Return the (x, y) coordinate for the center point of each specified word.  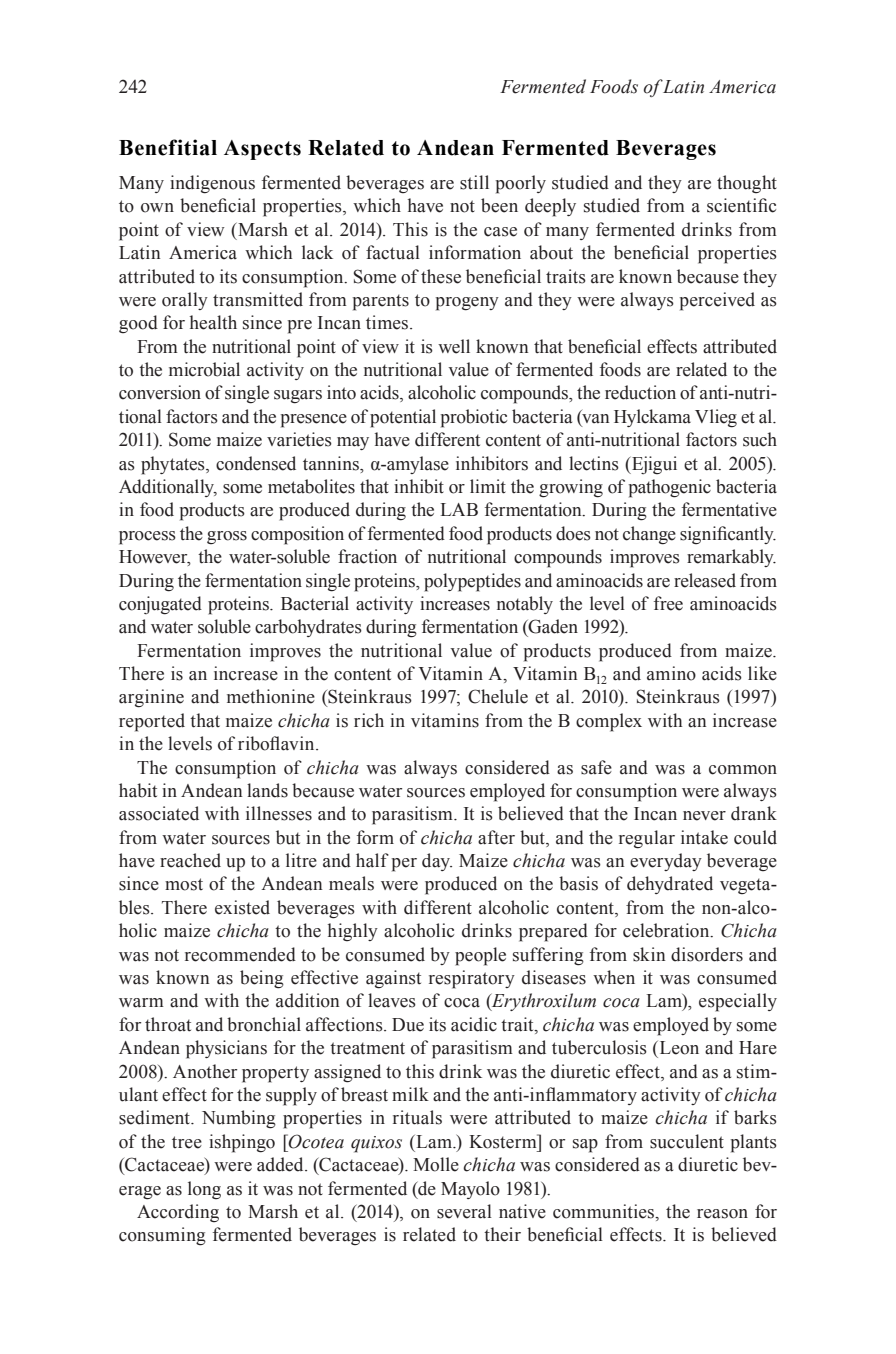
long (204, 1190)
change (649, 535)
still (474, 182)
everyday (666, 862)
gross (227, 537)
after (496, 837)
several (464, 1211)
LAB (459, 509)
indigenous (212, 184)
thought (747, 184)
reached (190, 860)
